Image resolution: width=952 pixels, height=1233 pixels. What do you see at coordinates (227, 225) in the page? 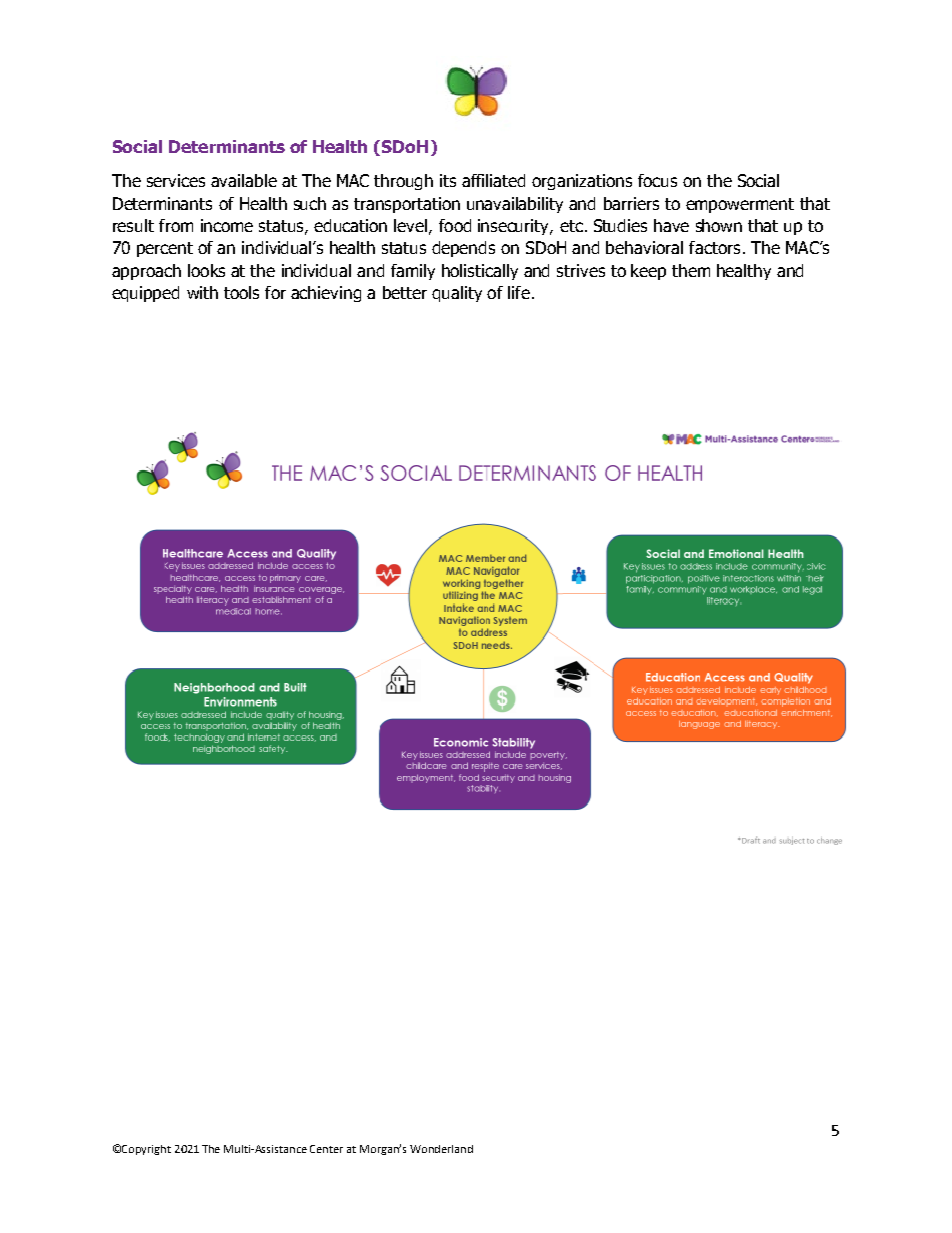
I see `income` at bounding box center [227, 225].
